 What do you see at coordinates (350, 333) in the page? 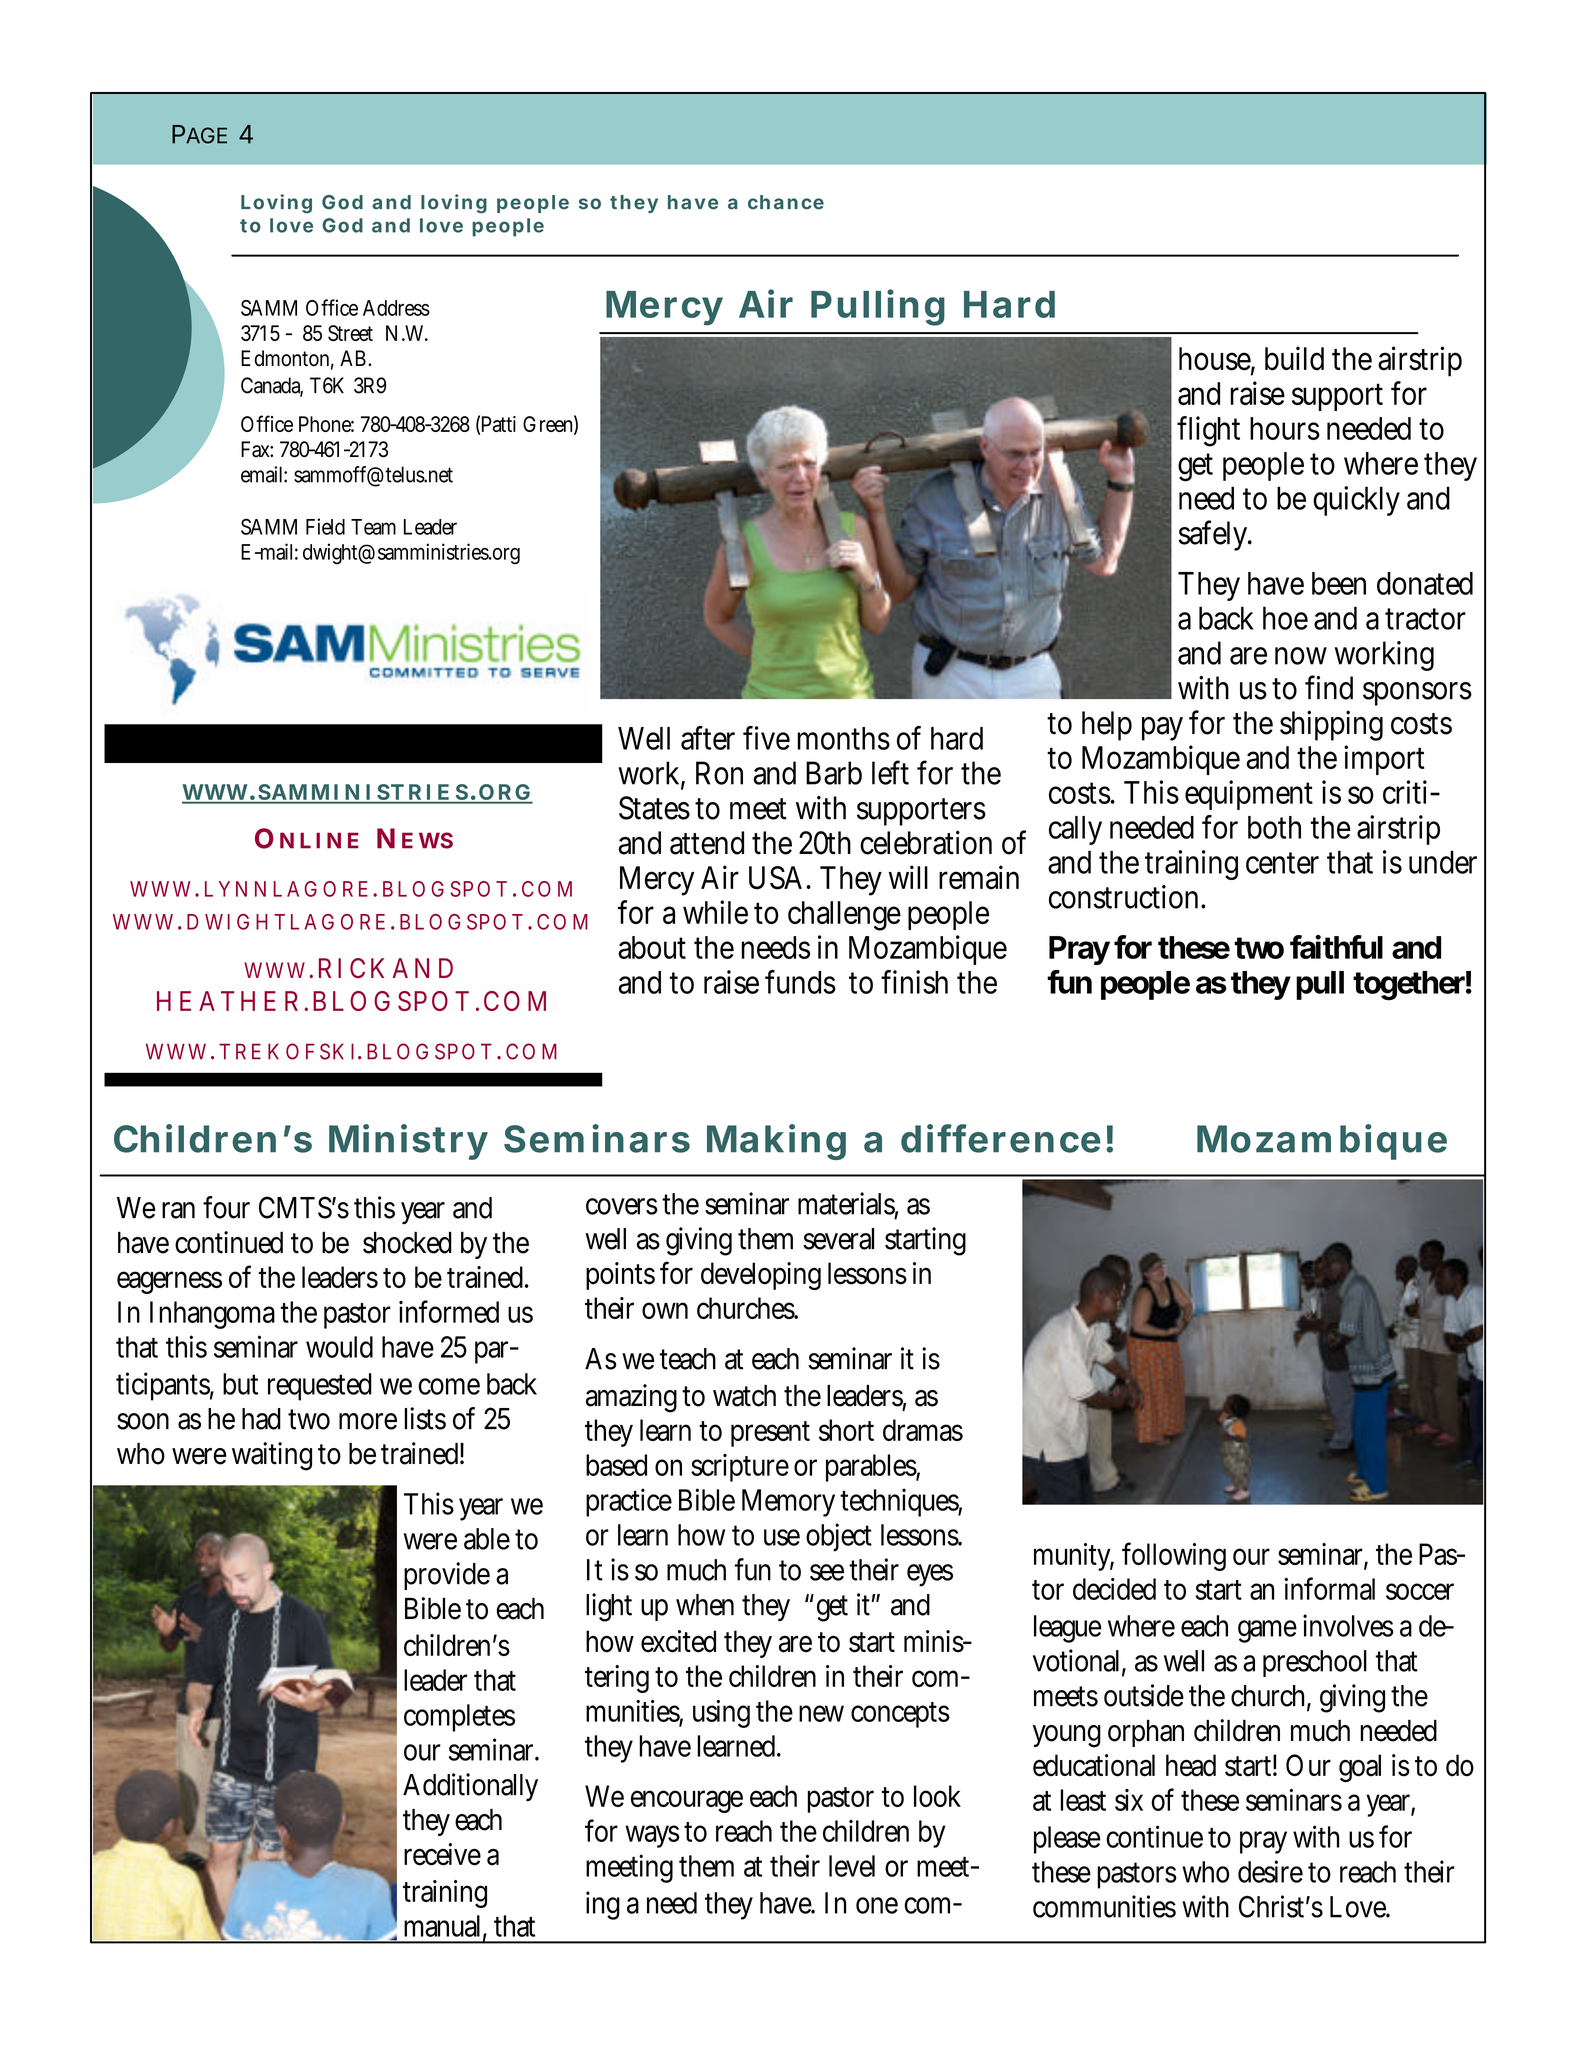
I see `Street` at bounding box center [350, 333].
